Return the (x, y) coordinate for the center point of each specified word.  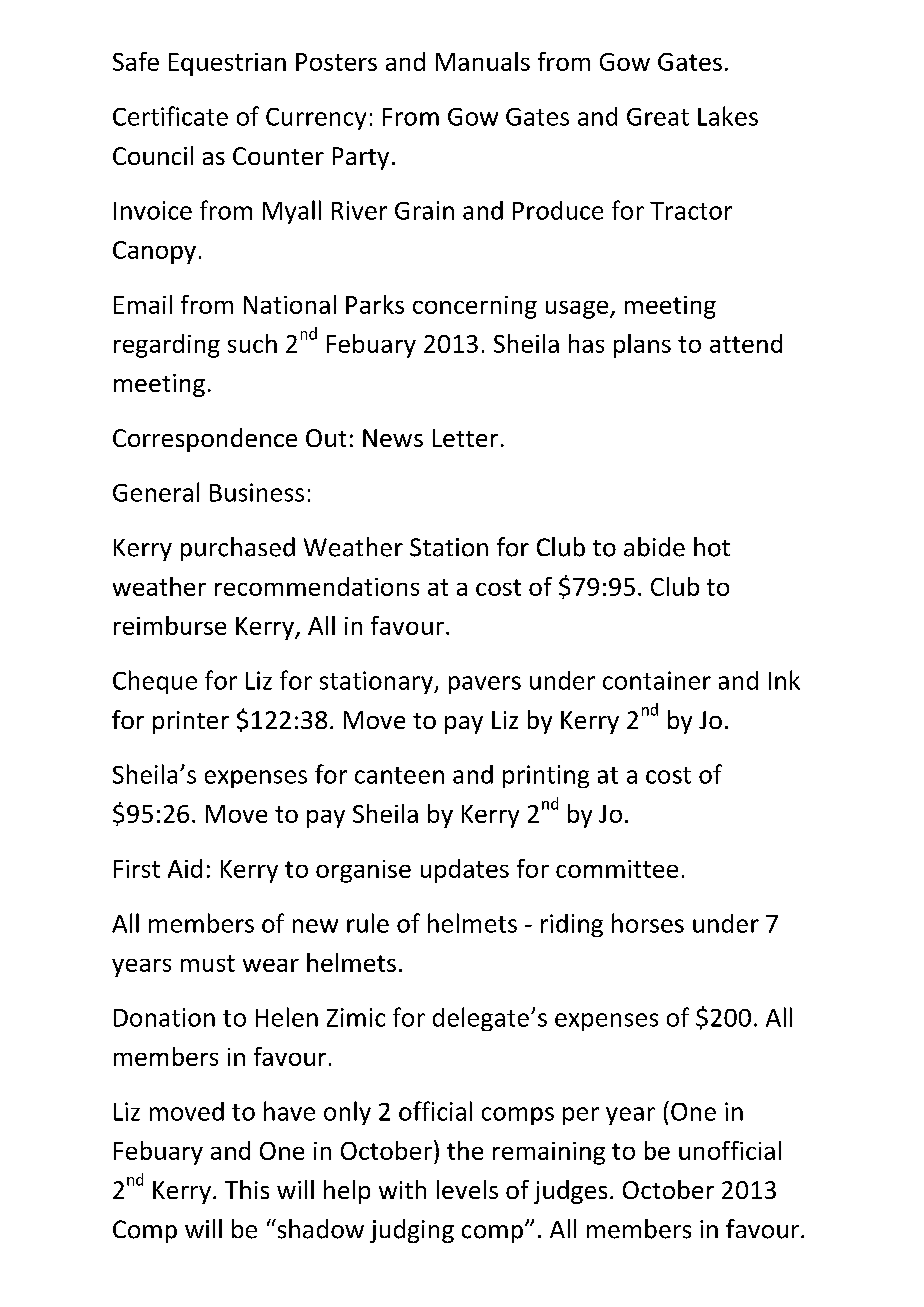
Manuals (483, 61)
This (247, 1189)
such (252, 343)
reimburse (170, 625)
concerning (475, 307)
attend (746, 343)
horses (648, 923)
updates (465, 871)
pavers (485, 685)
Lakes (728, 116)
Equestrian (227, 64)
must (208, 963)
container (657, 680)
